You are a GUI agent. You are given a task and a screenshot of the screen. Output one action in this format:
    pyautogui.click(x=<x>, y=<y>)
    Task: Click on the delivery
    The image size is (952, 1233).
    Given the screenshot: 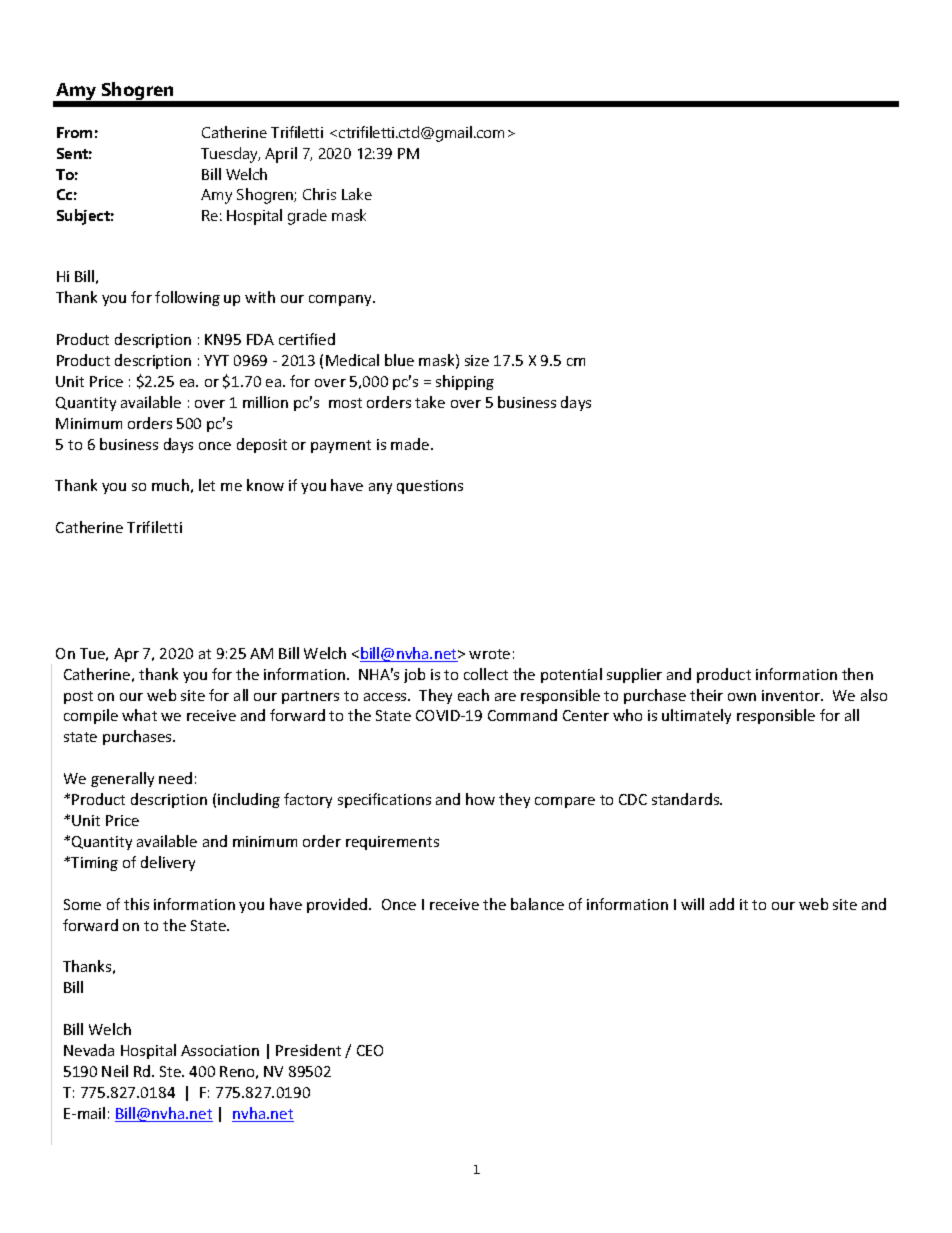 What is the action you would take?
    pyautogui.click(x=168, y=863)
